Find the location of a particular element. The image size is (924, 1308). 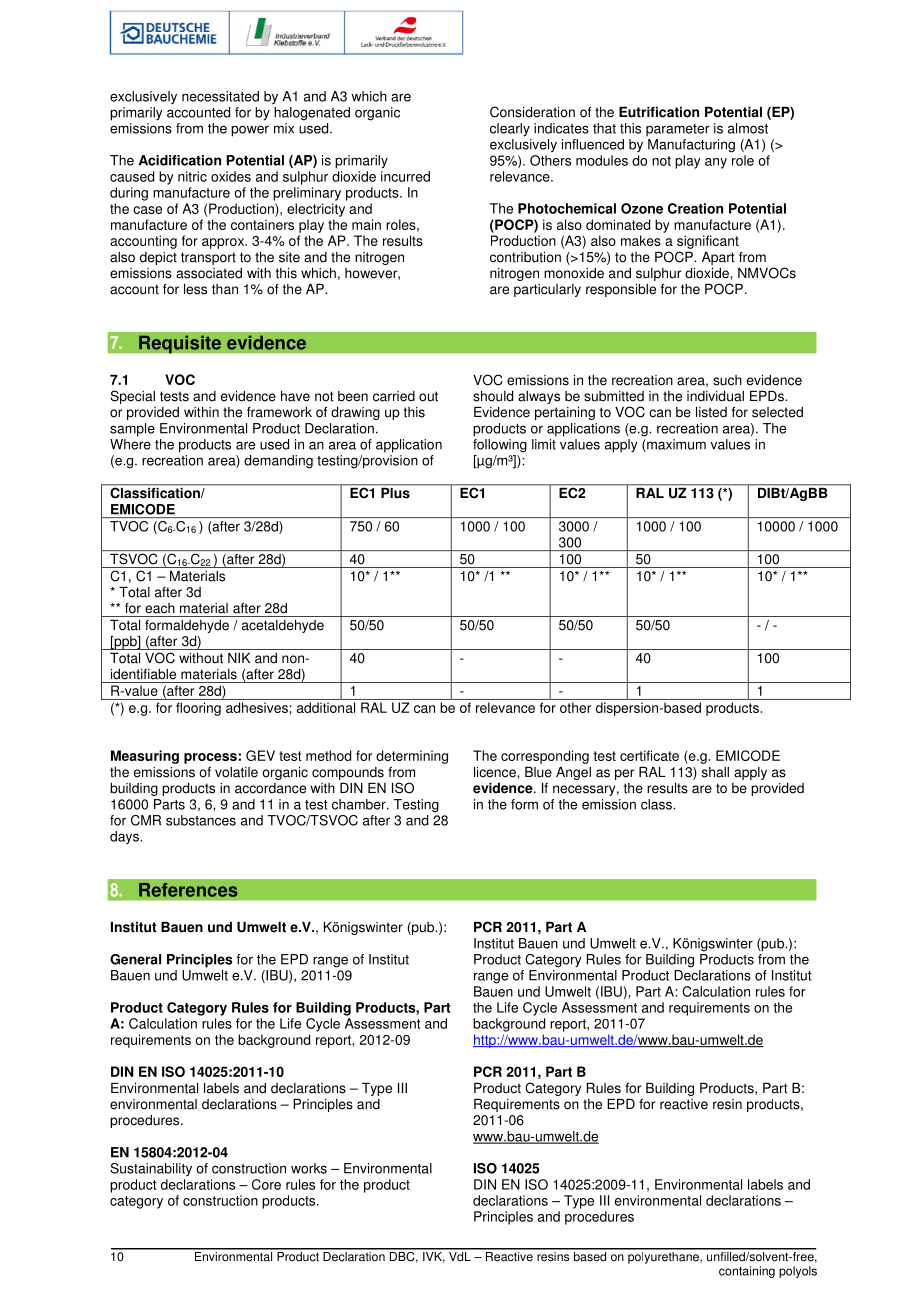

works is located at coordinates (309, 1168).
